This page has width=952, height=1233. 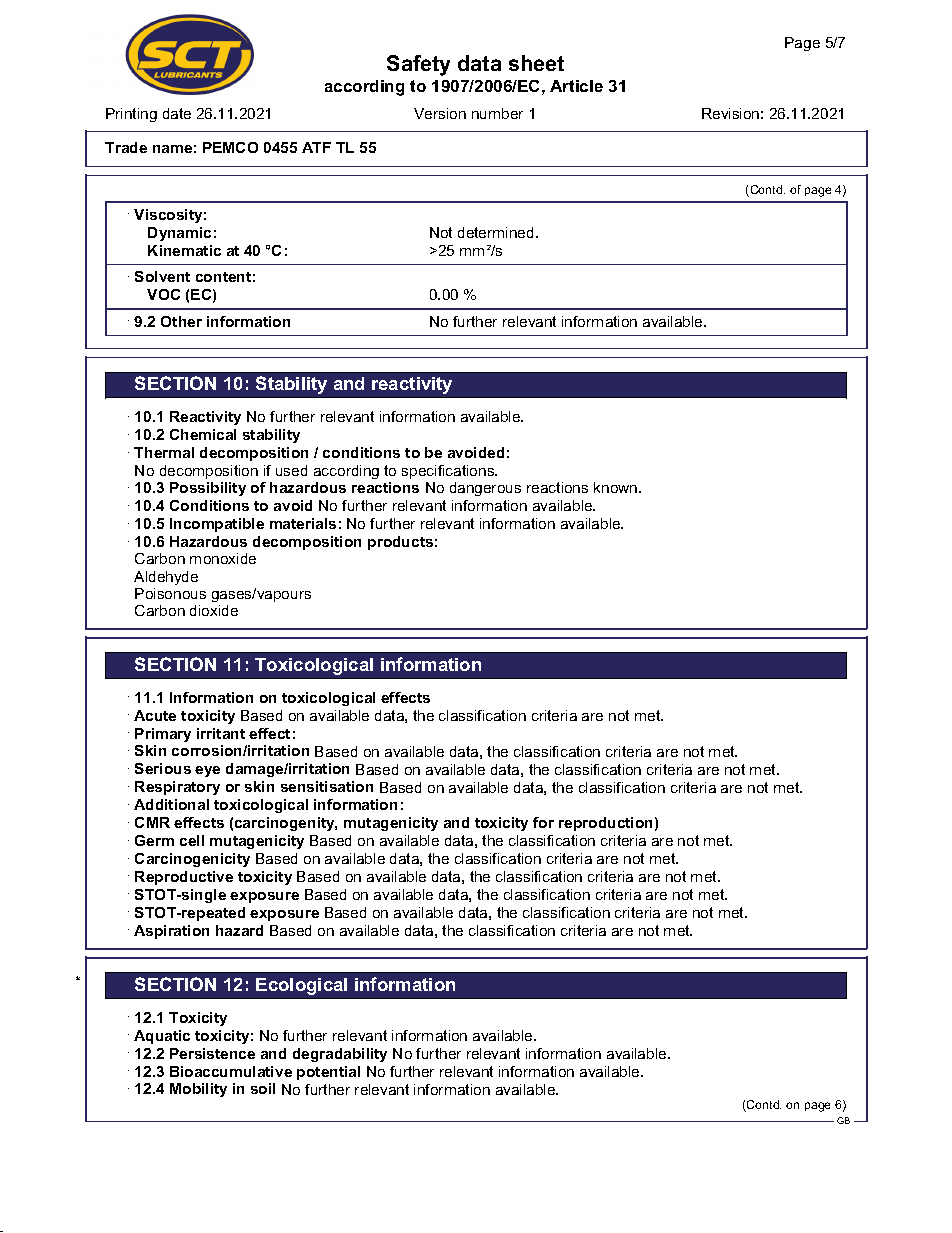 What do you see at coordinates (291, 470) in the page?
I see `used` at bounding box center [291, 470].
